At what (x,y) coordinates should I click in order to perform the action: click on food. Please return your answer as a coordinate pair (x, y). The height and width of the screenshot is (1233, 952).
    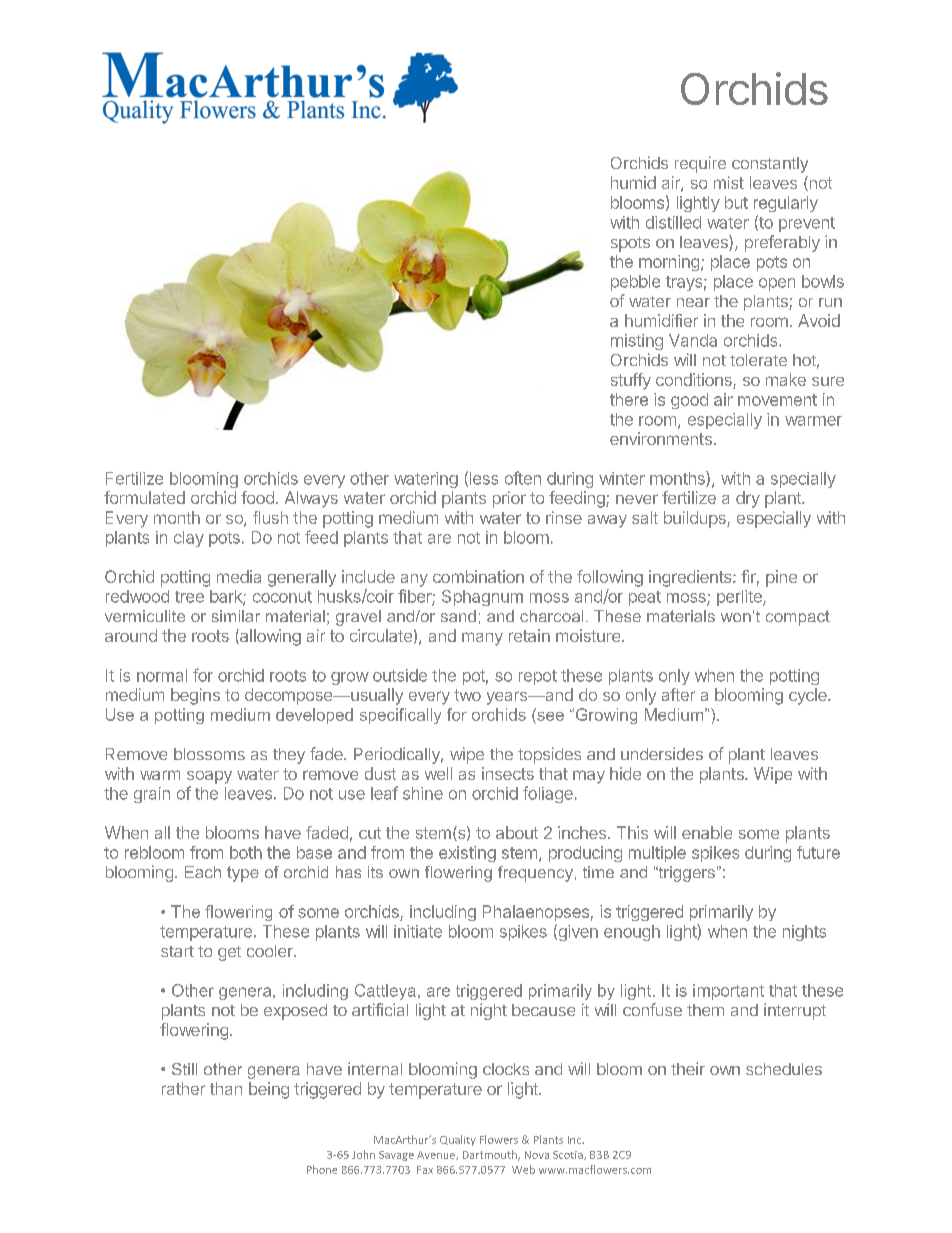
    Looking at the image, I should click on (257, 497).
